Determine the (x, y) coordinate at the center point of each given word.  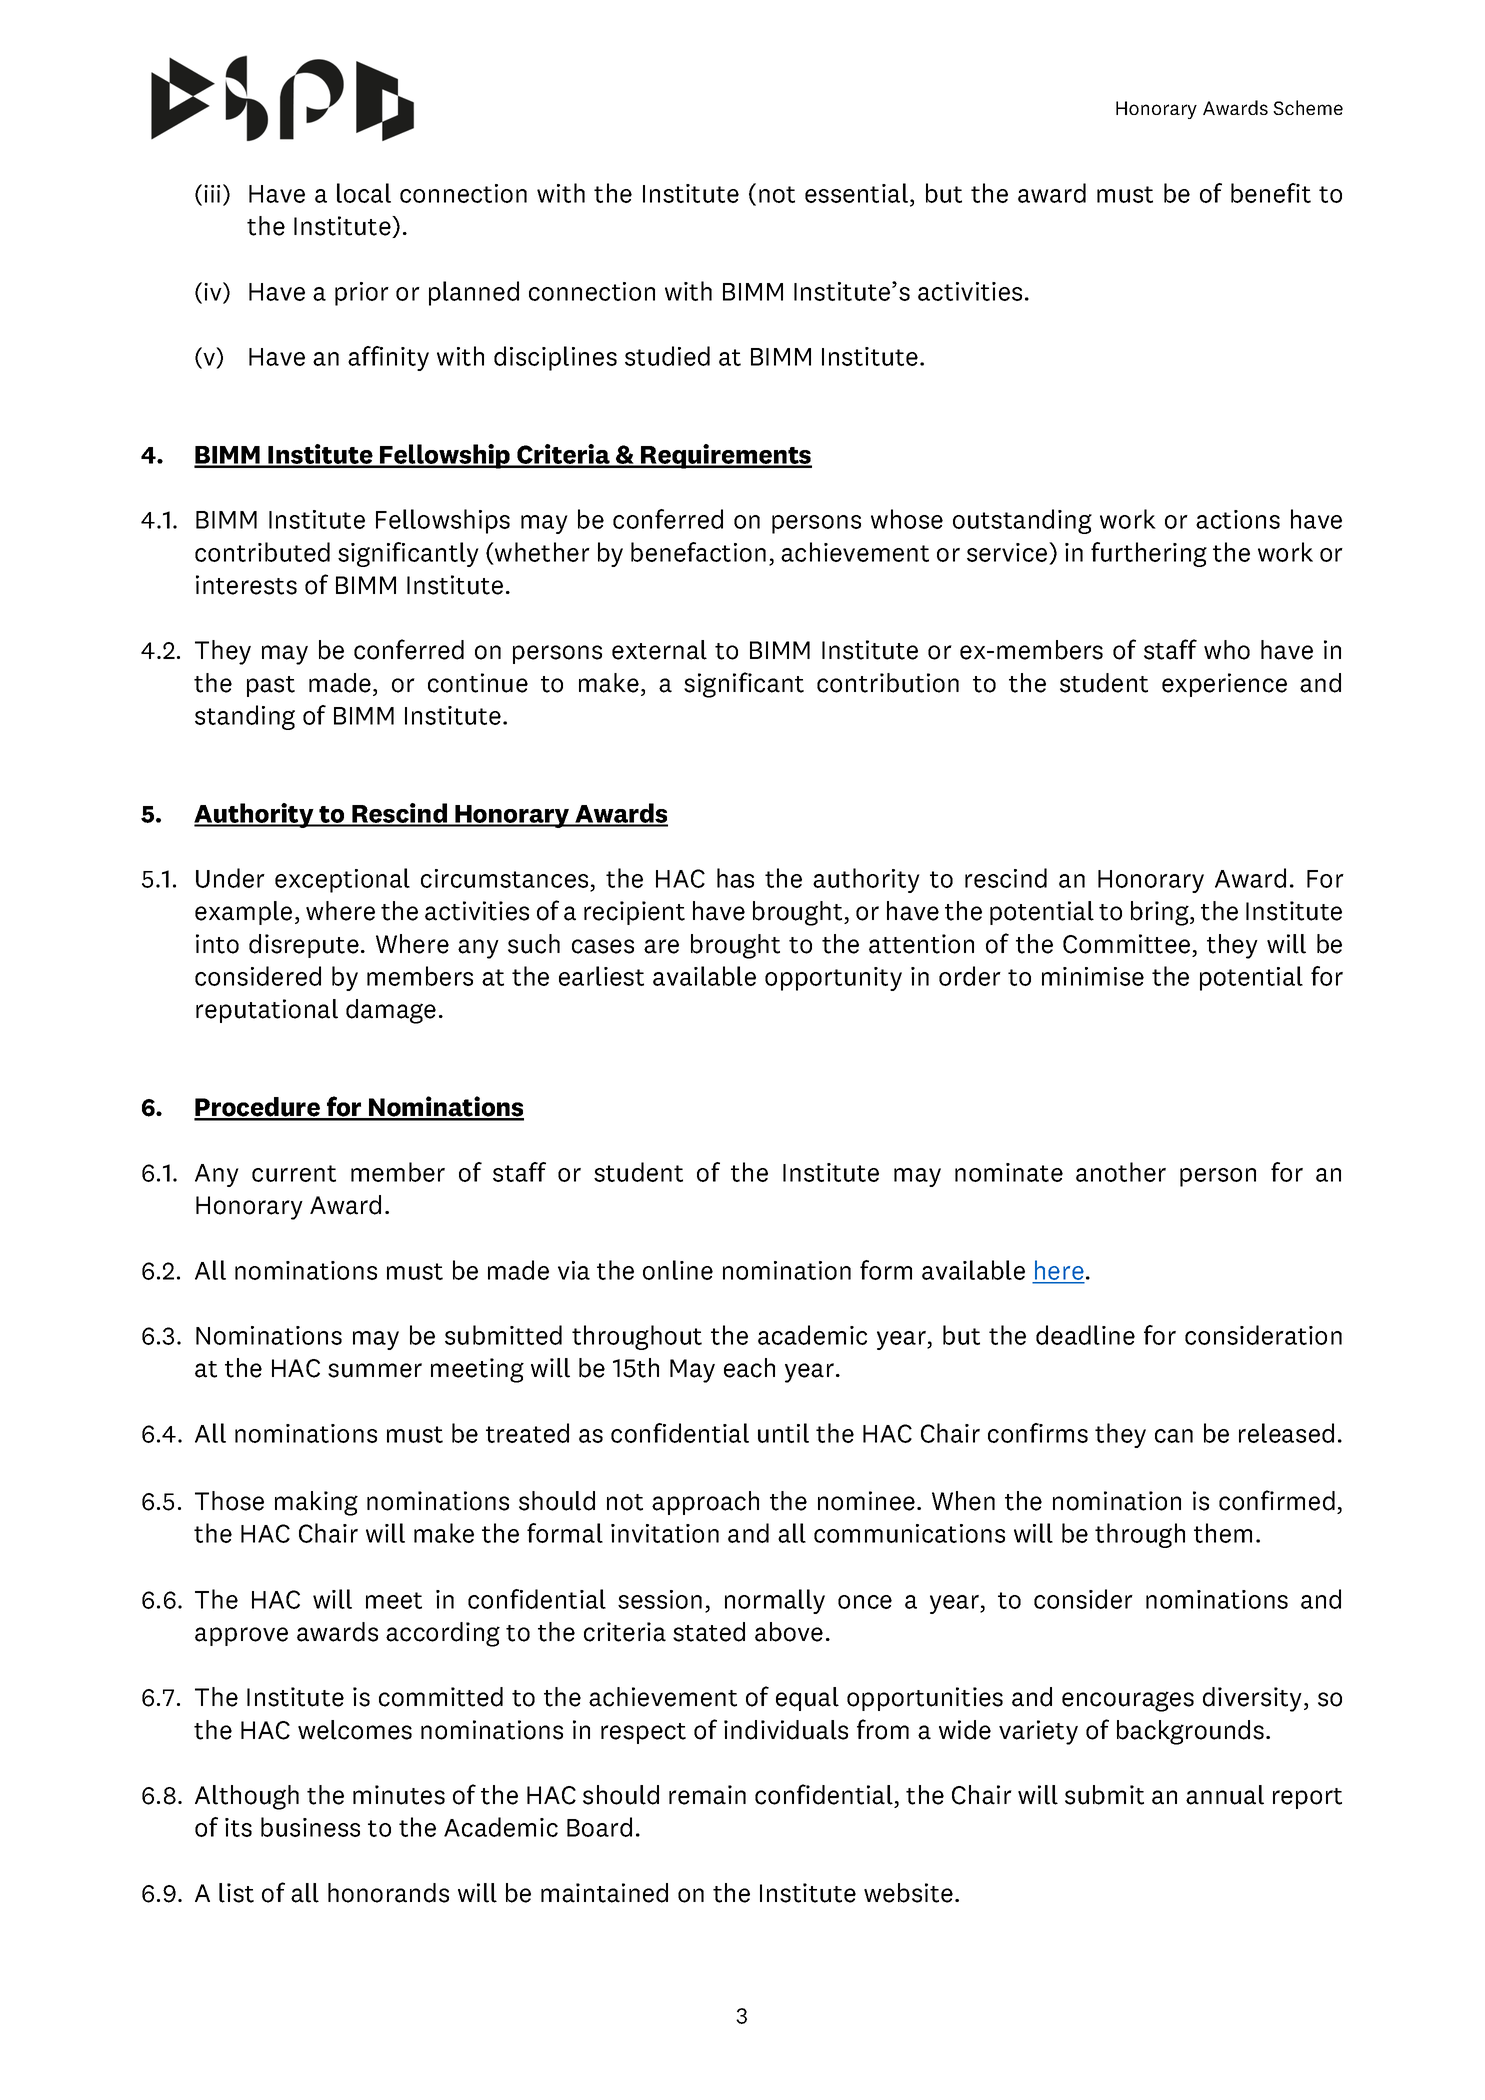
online (678, 1270)
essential (856, 193)
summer (375, 1370)
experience (1224, 685)
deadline (1085, 1335)
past (271, 686)
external (659, 650)
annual (1225, 1795)
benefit (1271, 193)
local (364, 193)
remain (707, 1795)
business (310, 1827)
